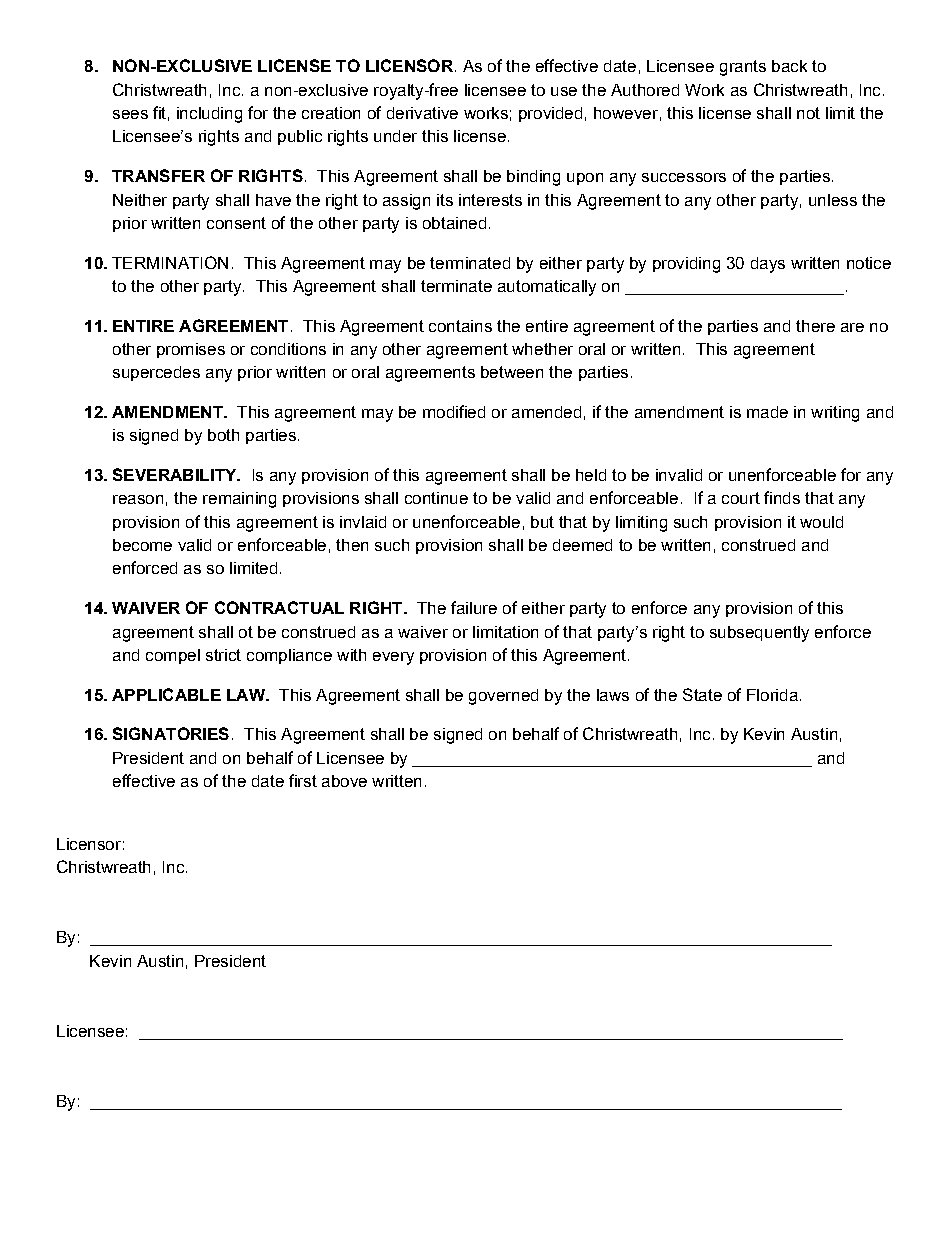 This document has width=952, height=1233. I want to click on promises, so click(191, 350).
